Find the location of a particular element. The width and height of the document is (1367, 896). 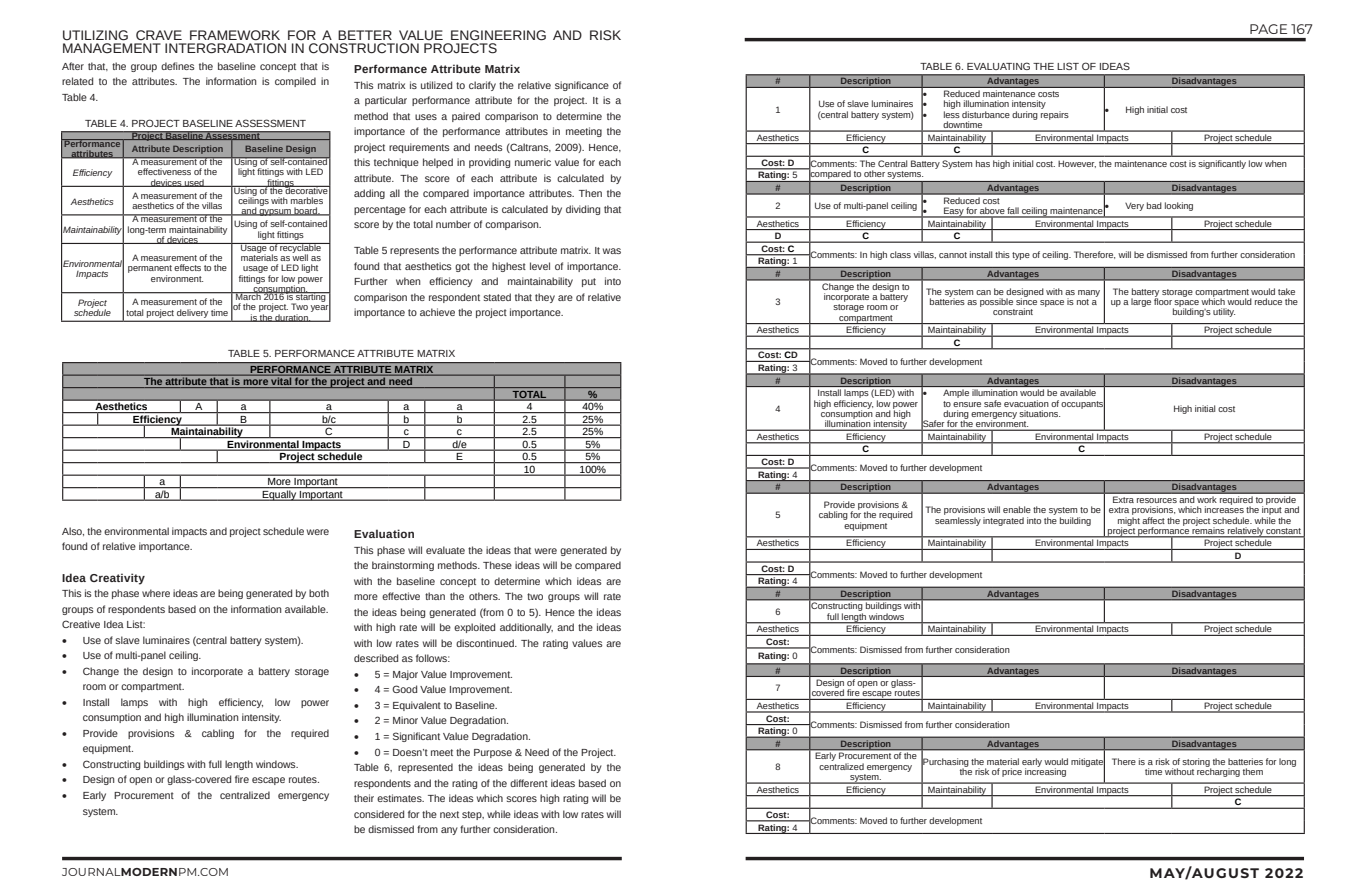

where is located at coordinates (156, 593).
